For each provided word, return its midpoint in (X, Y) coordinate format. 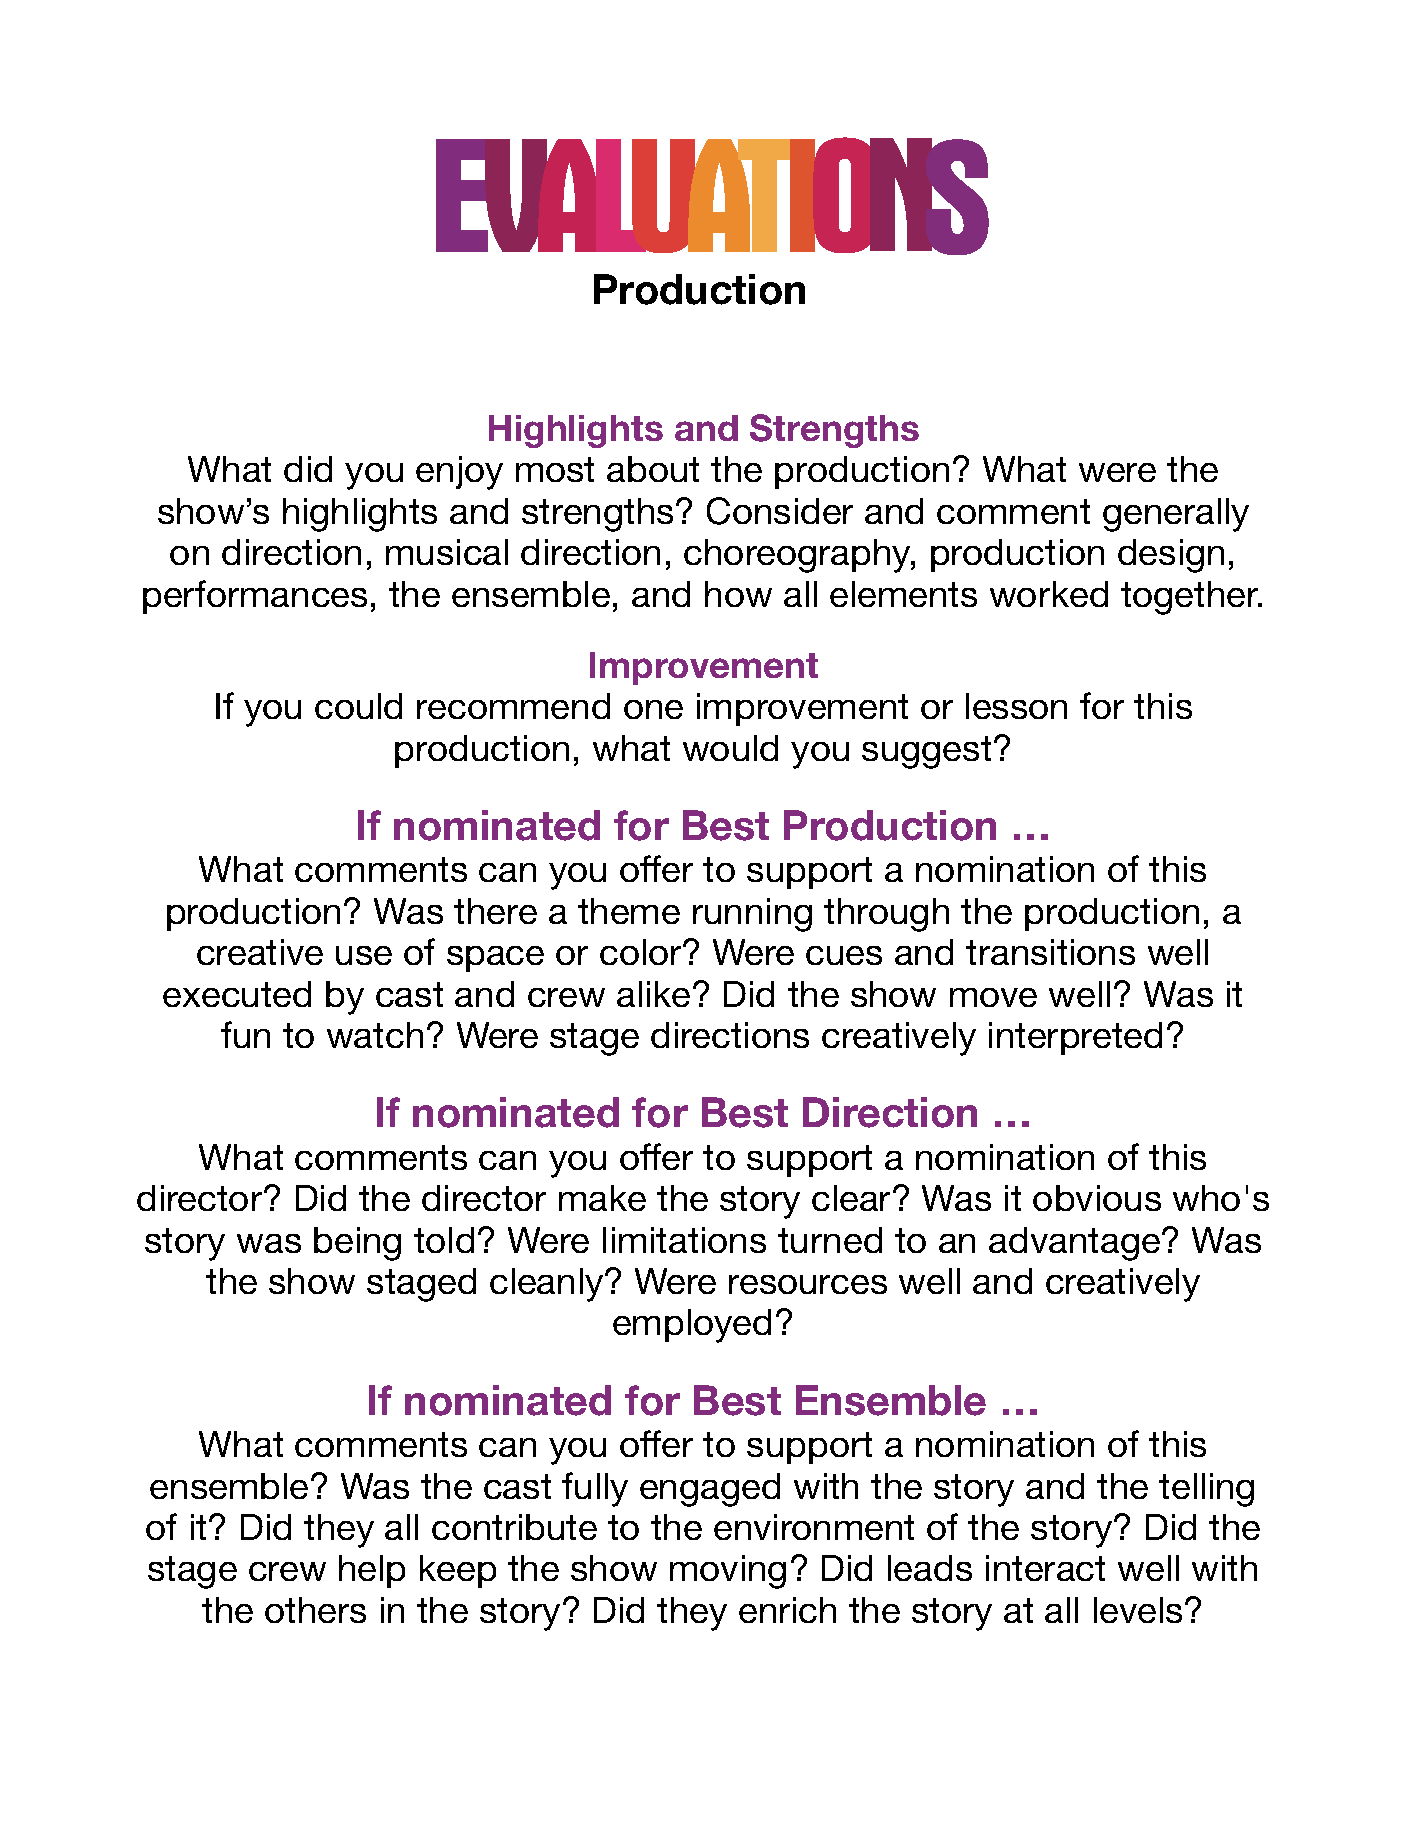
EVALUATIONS (712, 196)
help (372, 1571)
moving (728, 1572)
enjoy (459, 473)
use (364, 955)
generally (1176, 515)
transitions (1050, 952)
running (752, 915)
